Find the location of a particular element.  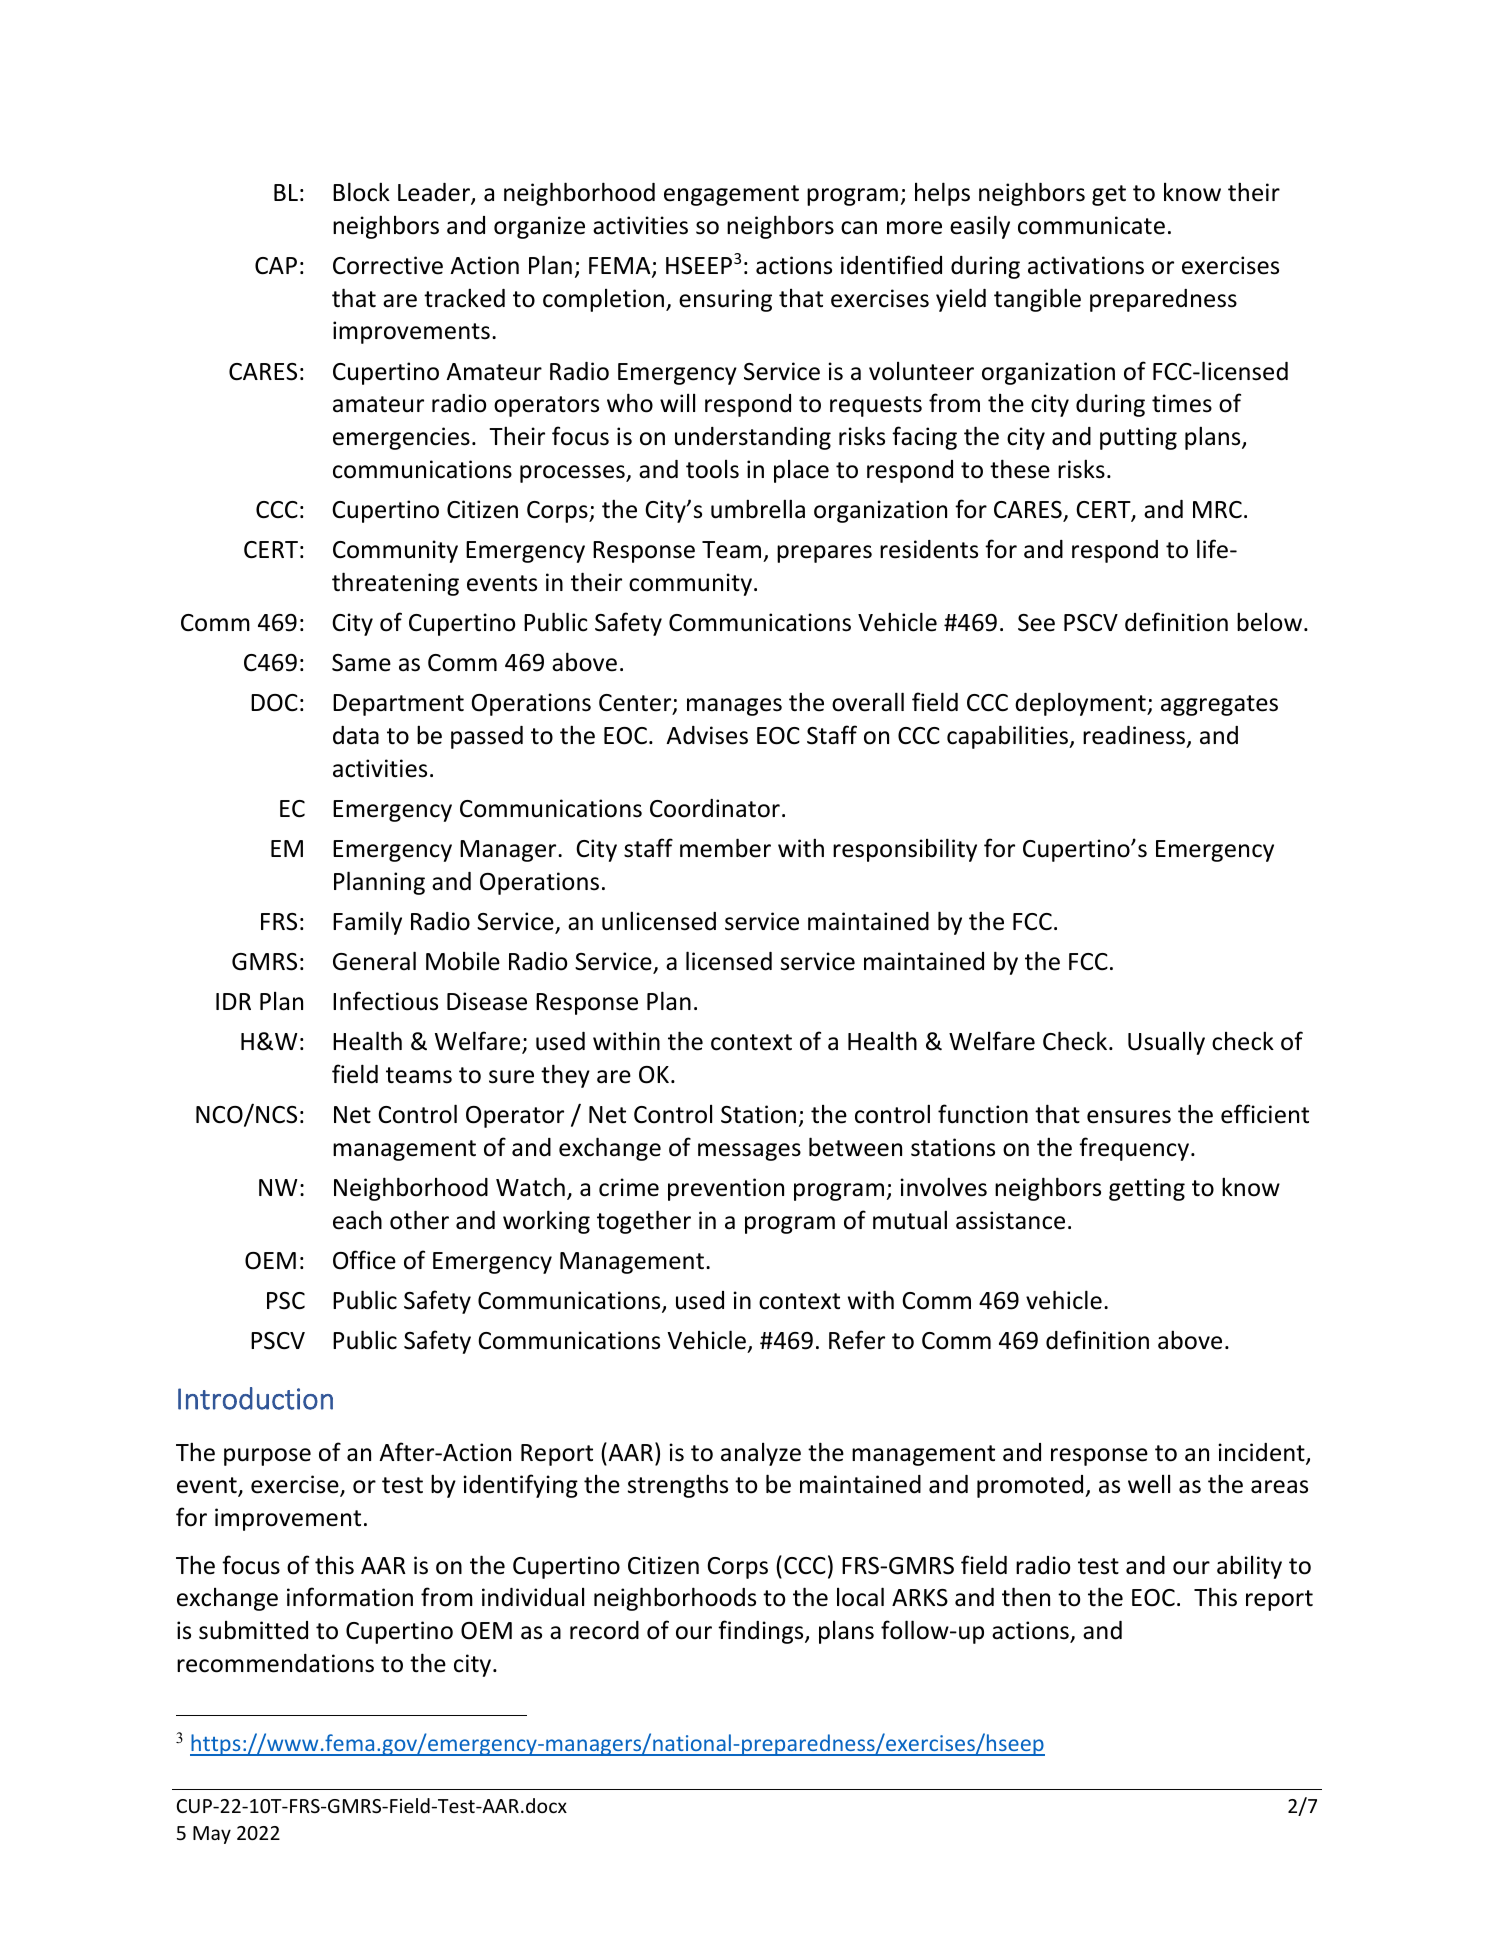

getting is located at coordinates (1147, 1189).
